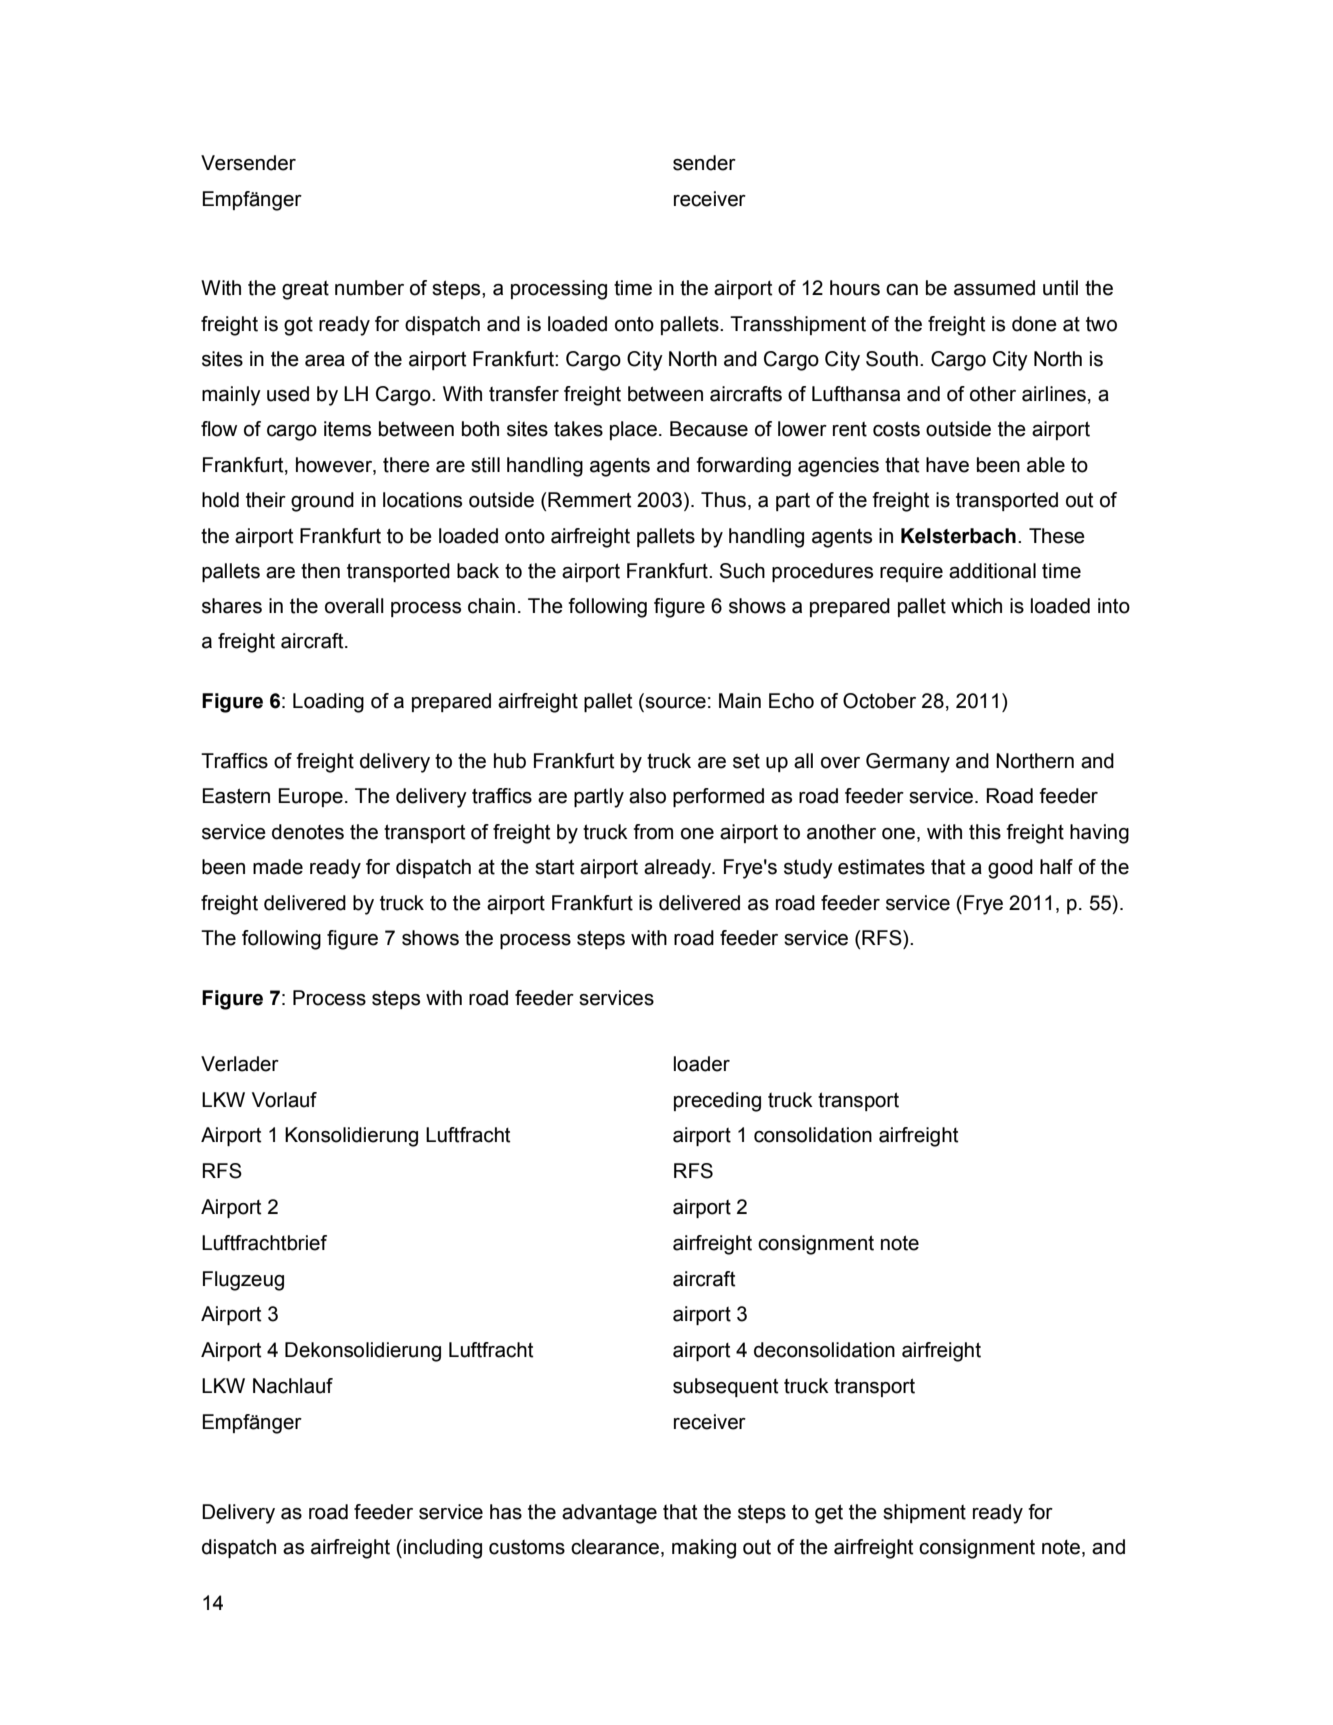 The image size is (1333, 1725). I want to click on good, so click(1010, 869).
